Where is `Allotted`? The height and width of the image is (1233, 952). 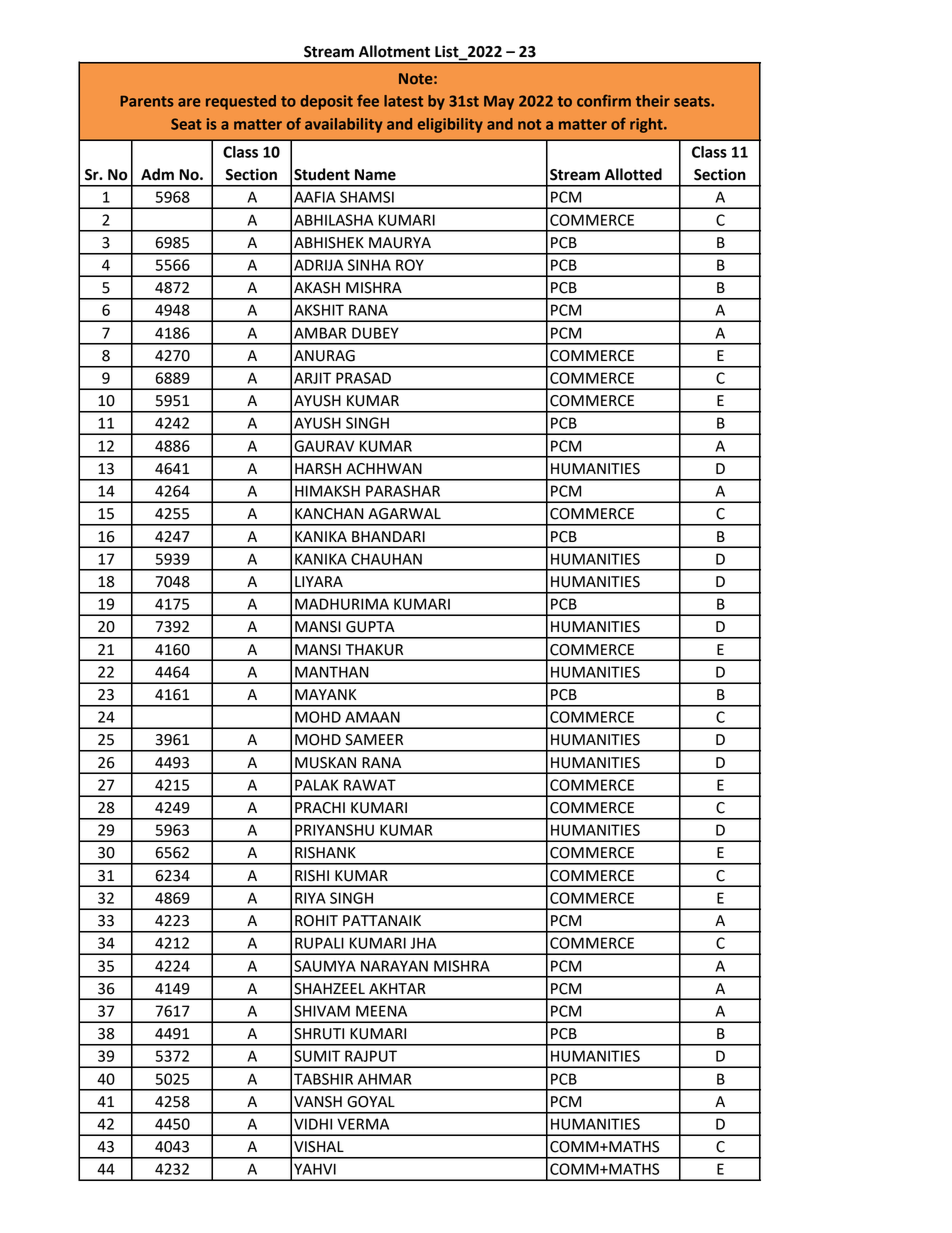
Allotted is located at coordinates (633, 174).
